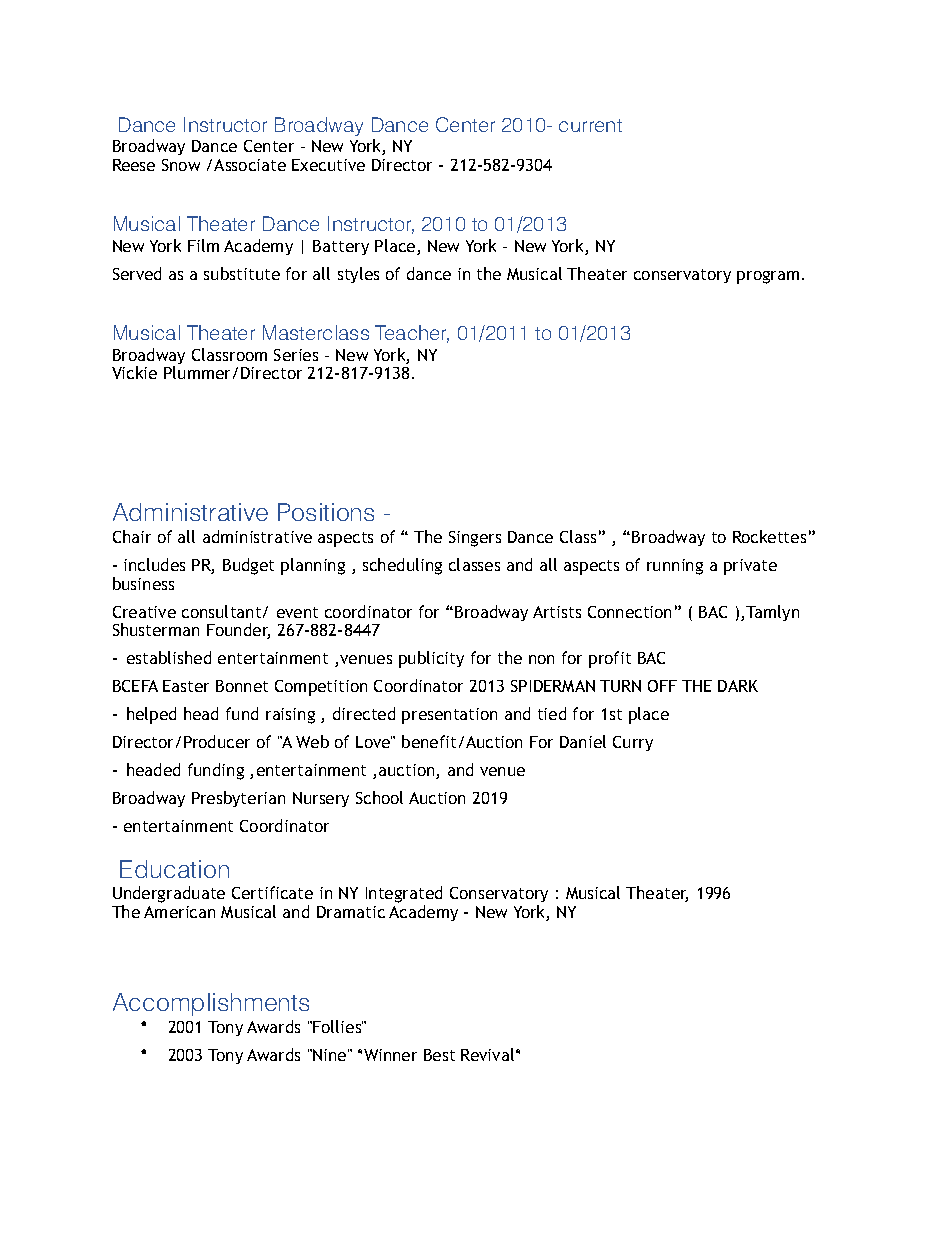  Describe the element at coordinates (449, 716) in the screenshot. I see `presentation` at that location.
